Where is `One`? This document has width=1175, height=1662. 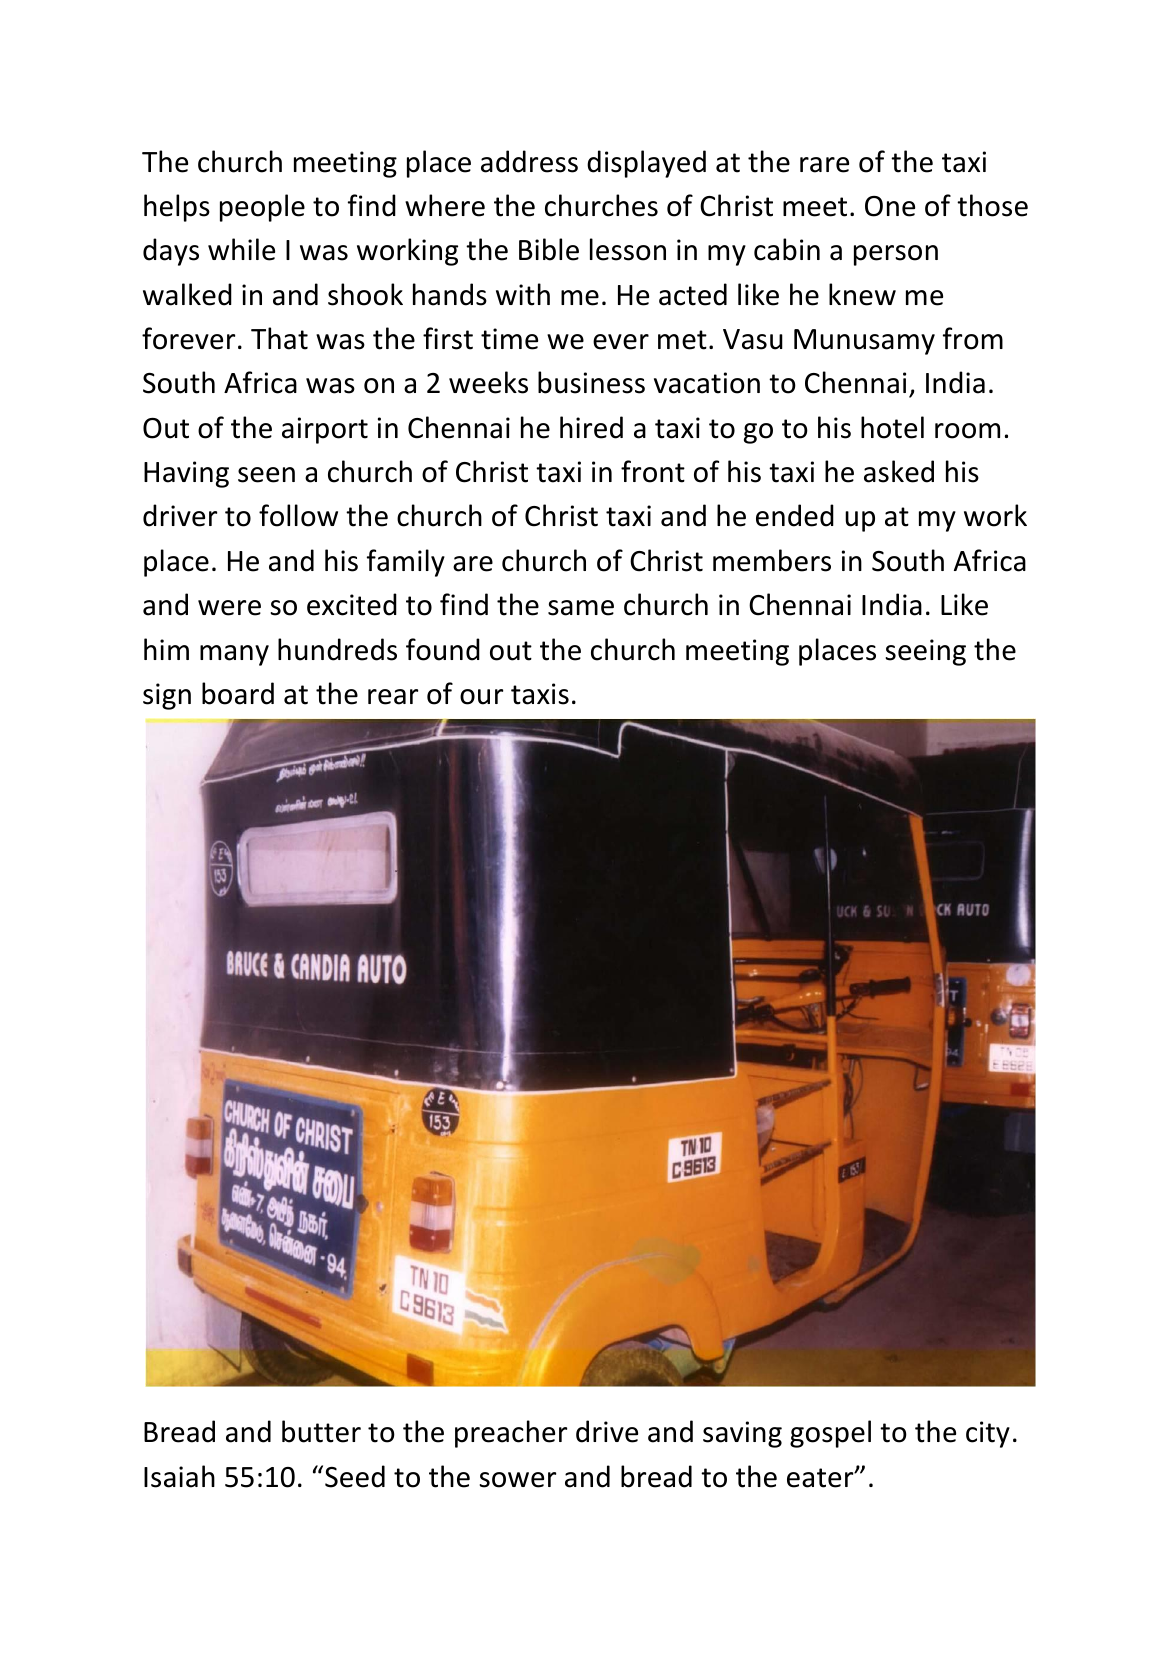
One is located at coordinates (890, 206).
